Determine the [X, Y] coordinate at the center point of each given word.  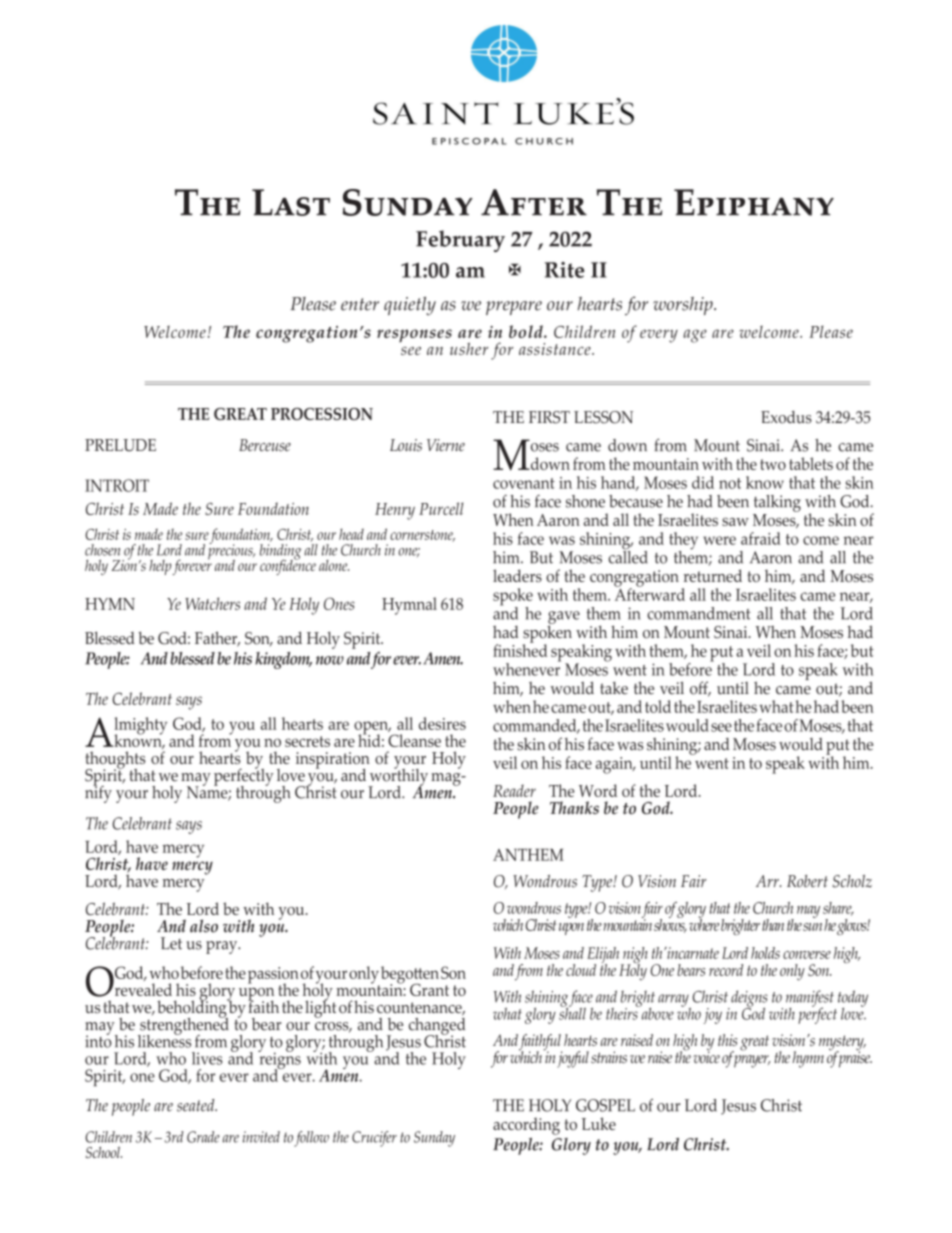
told [658, 706]
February [460, 241]
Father [217, 639]
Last [291, 202]
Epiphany [754, 202]
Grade [203, 1137]
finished [520, 649]
